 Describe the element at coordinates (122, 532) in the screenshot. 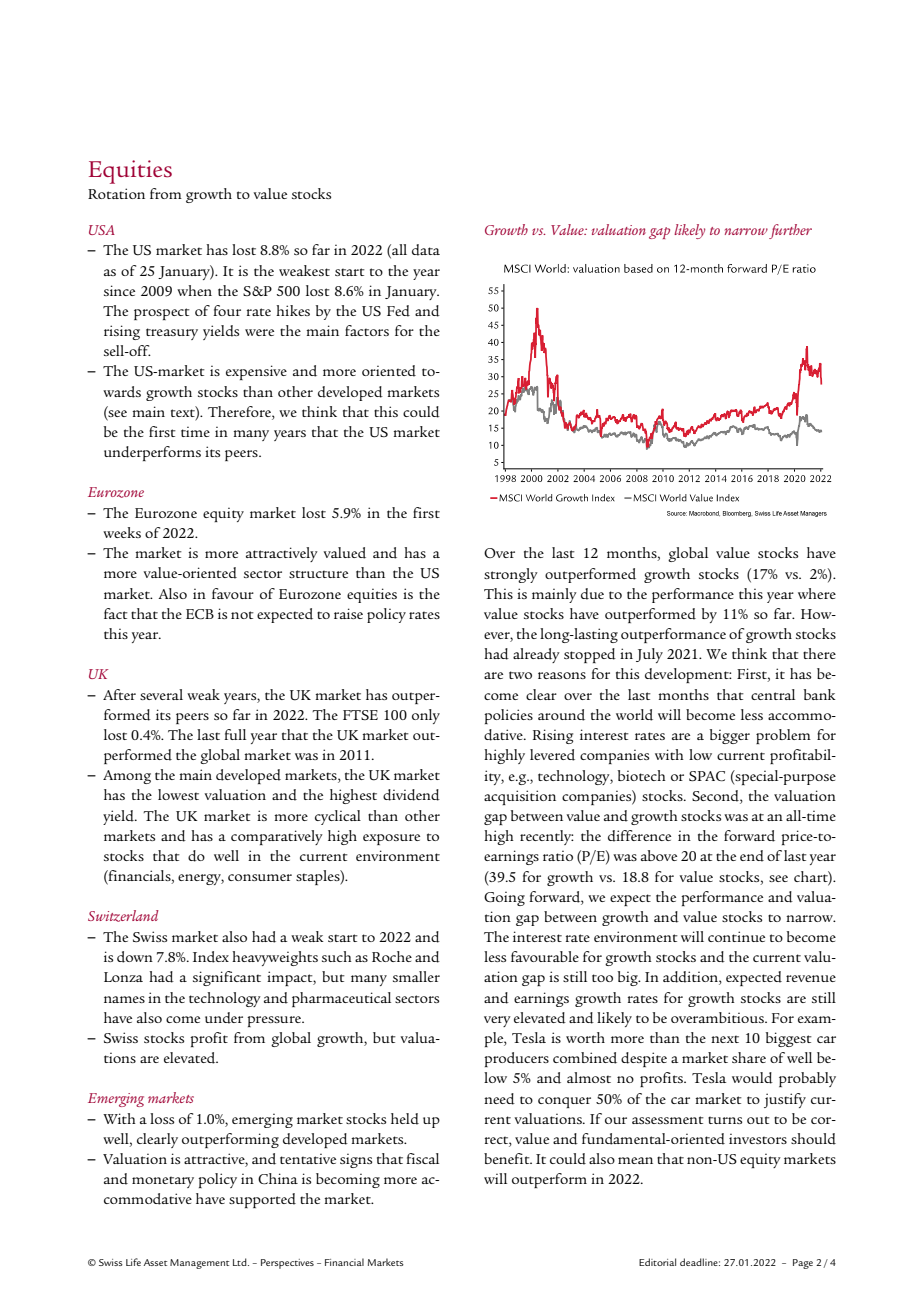

I see `weeks` at that location.
